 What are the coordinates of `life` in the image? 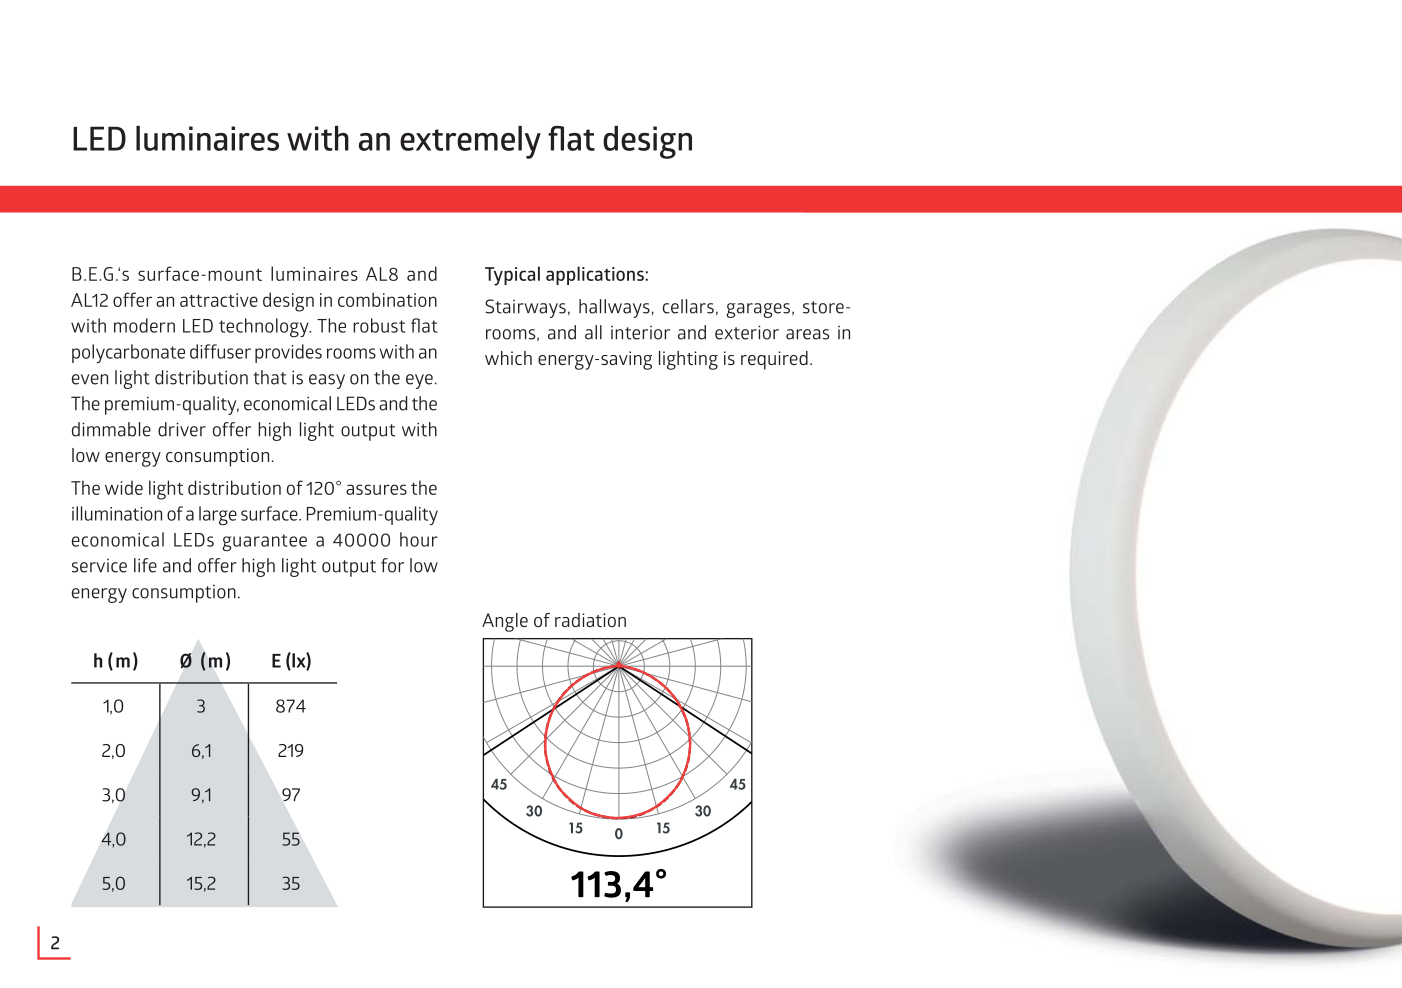 It's located at (145, 565).
